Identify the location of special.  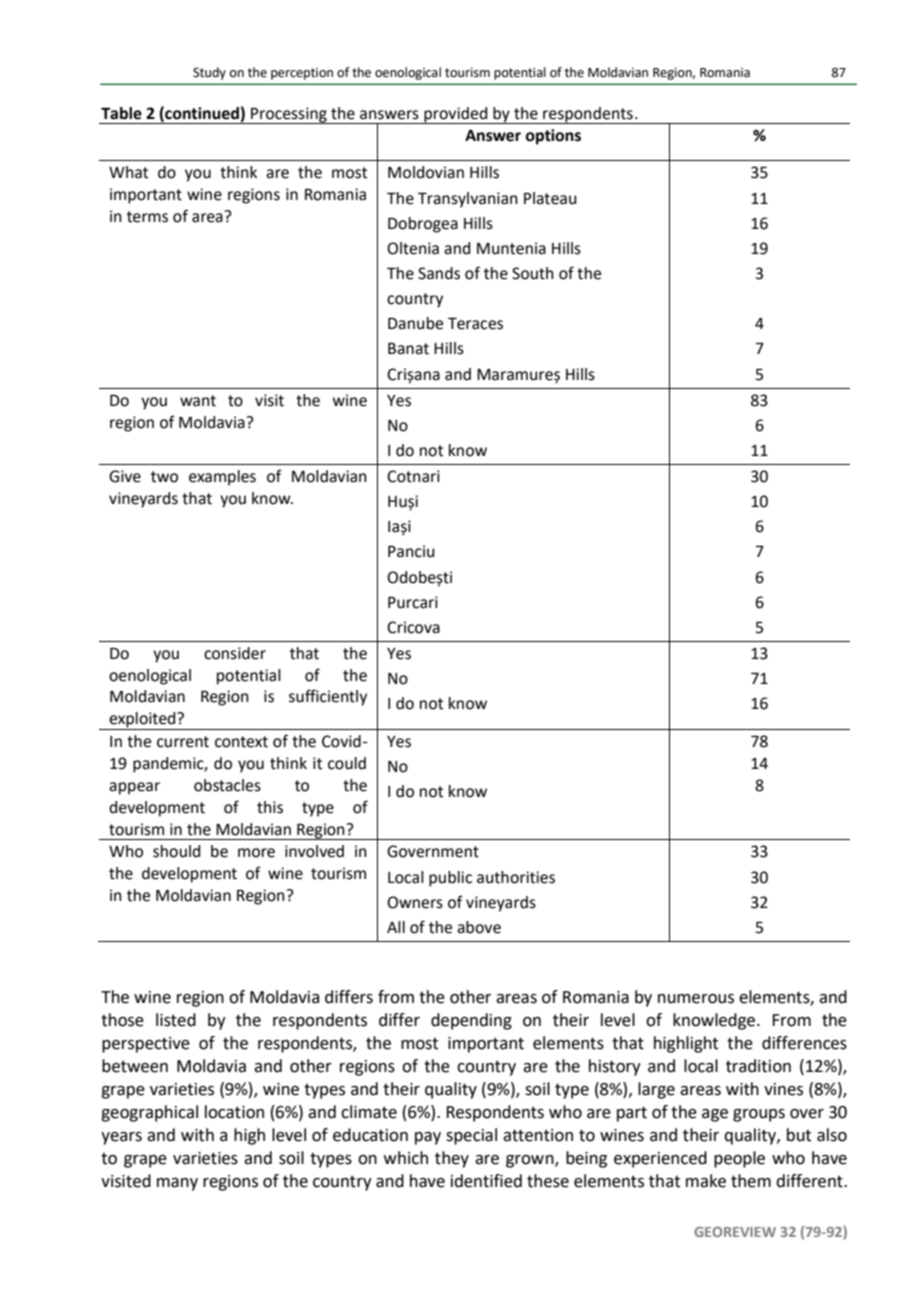
(471, 1136).
